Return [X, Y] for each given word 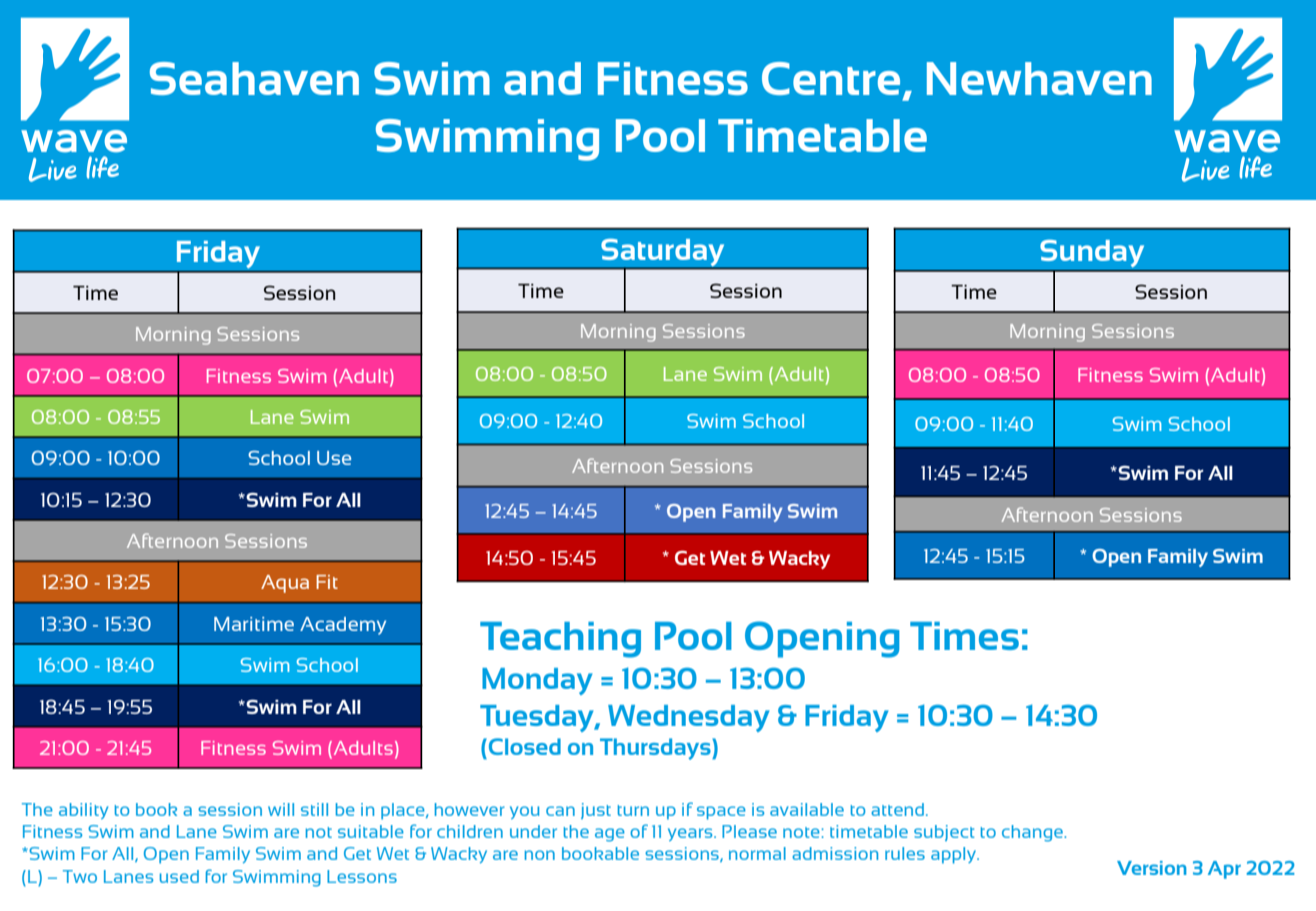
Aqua [285, 584]
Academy [343, 626]
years [691, 834]
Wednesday [688, 718]
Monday [537, 681]
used [179, 876]
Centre [831, 78]
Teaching [560, 640]
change [1033, 833]
